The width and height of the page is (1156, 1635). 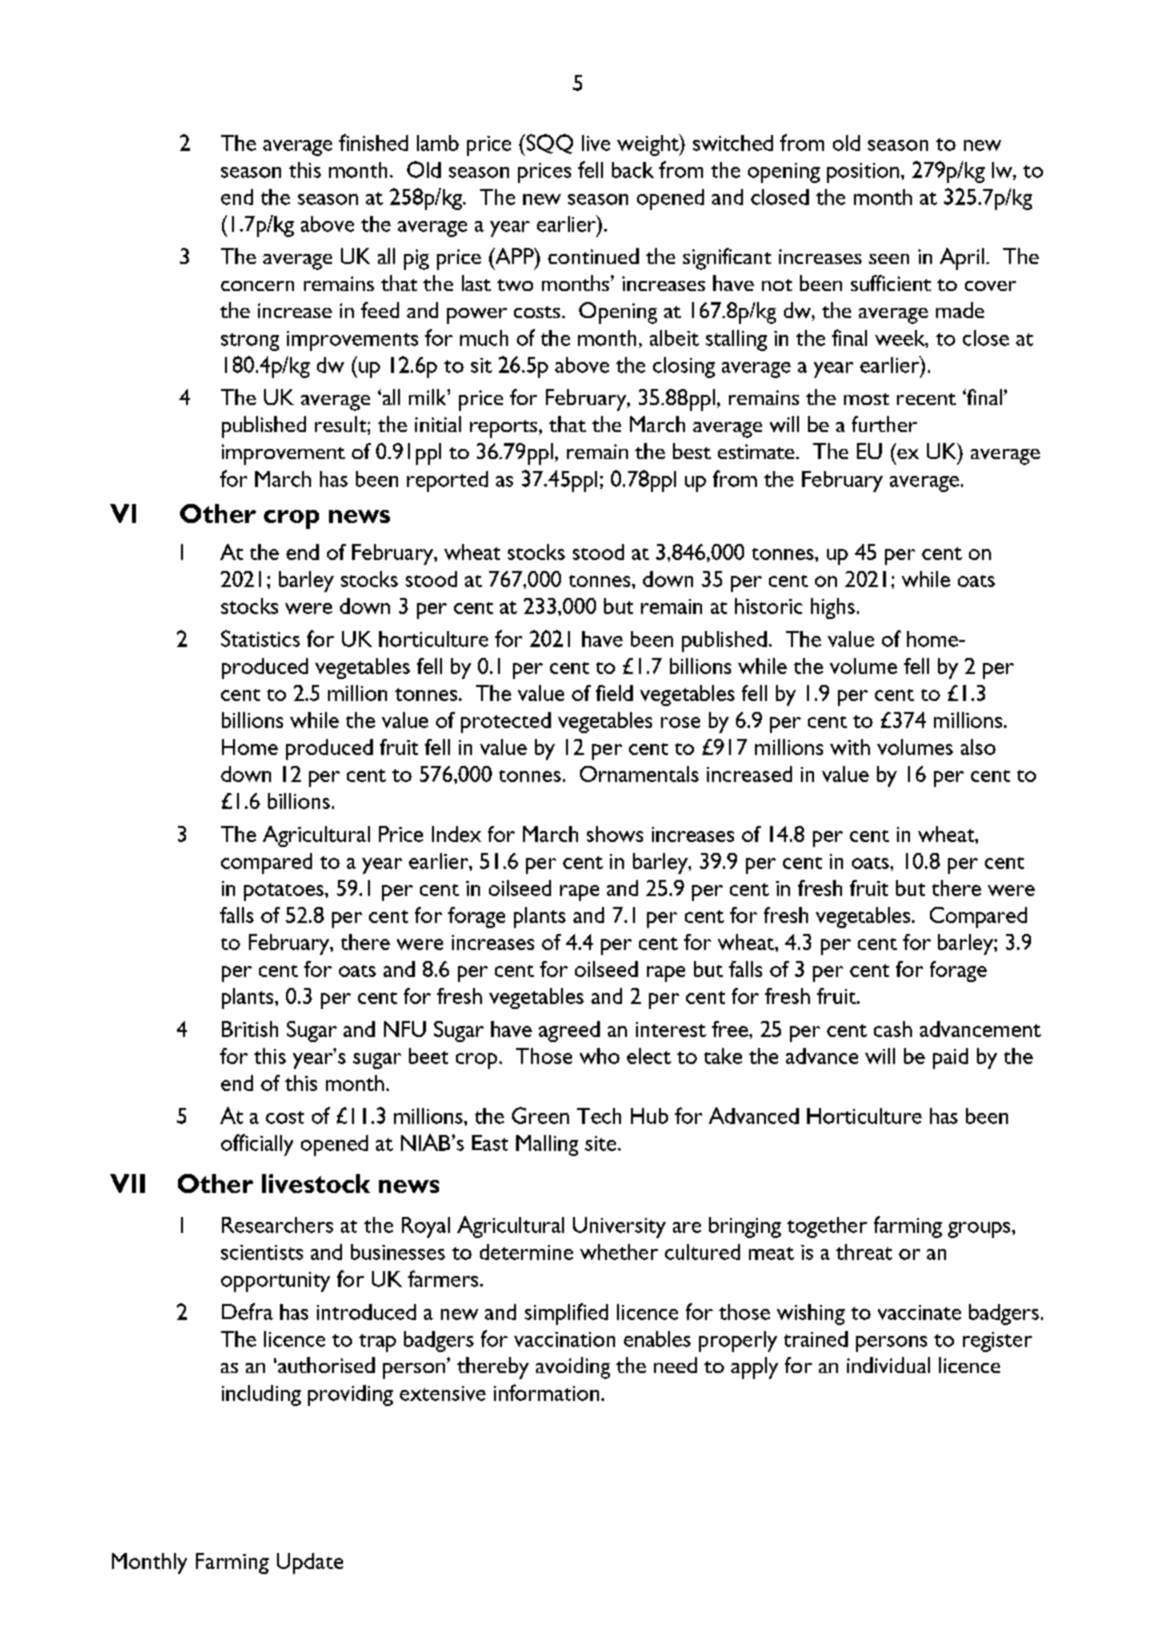 What do you see at coordinates (615, 834) in the page?
I see `shows` at bounding box center [615, 834].
